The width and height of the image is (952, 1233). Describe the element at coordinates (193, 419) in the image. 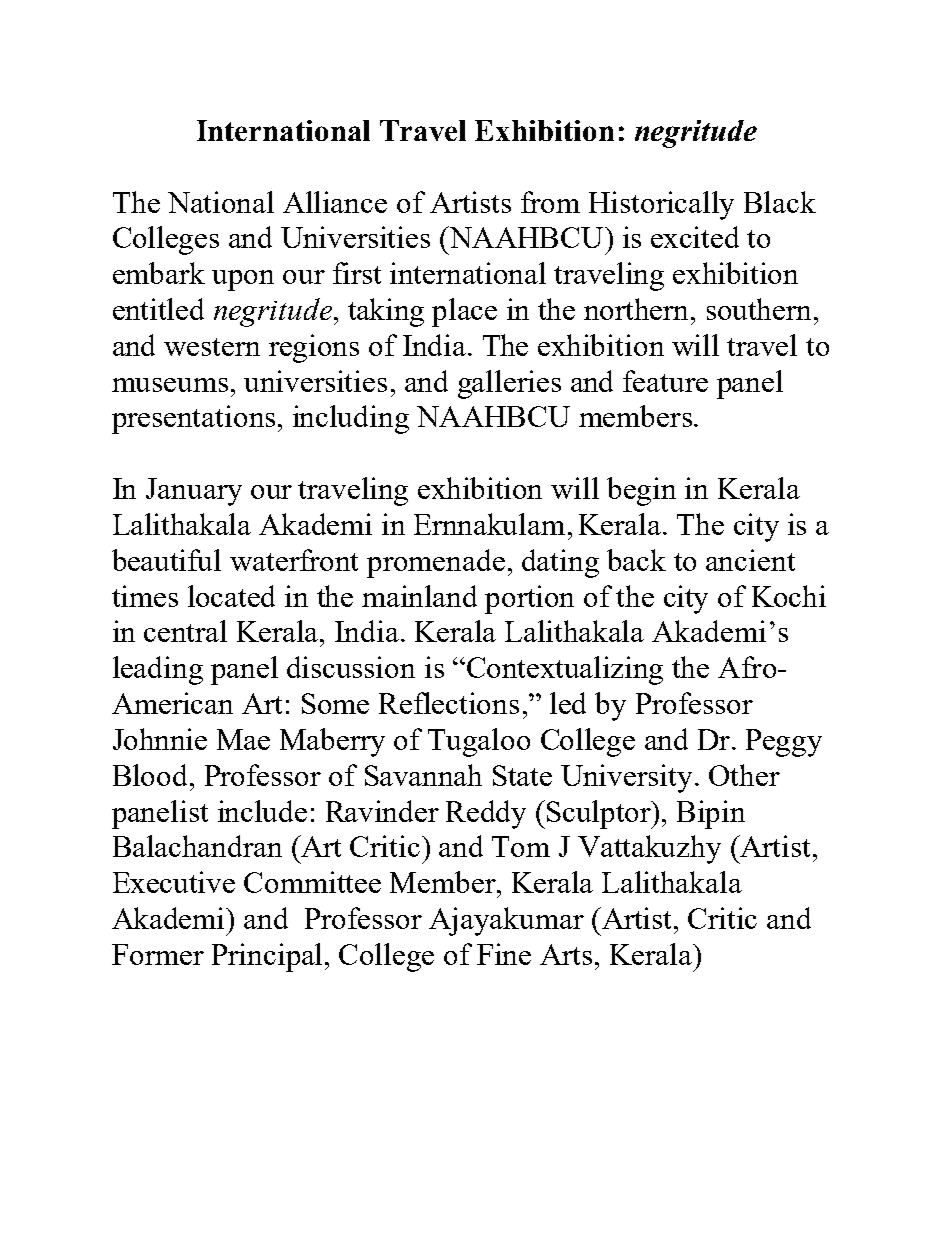

I see `presentations` at that location.
